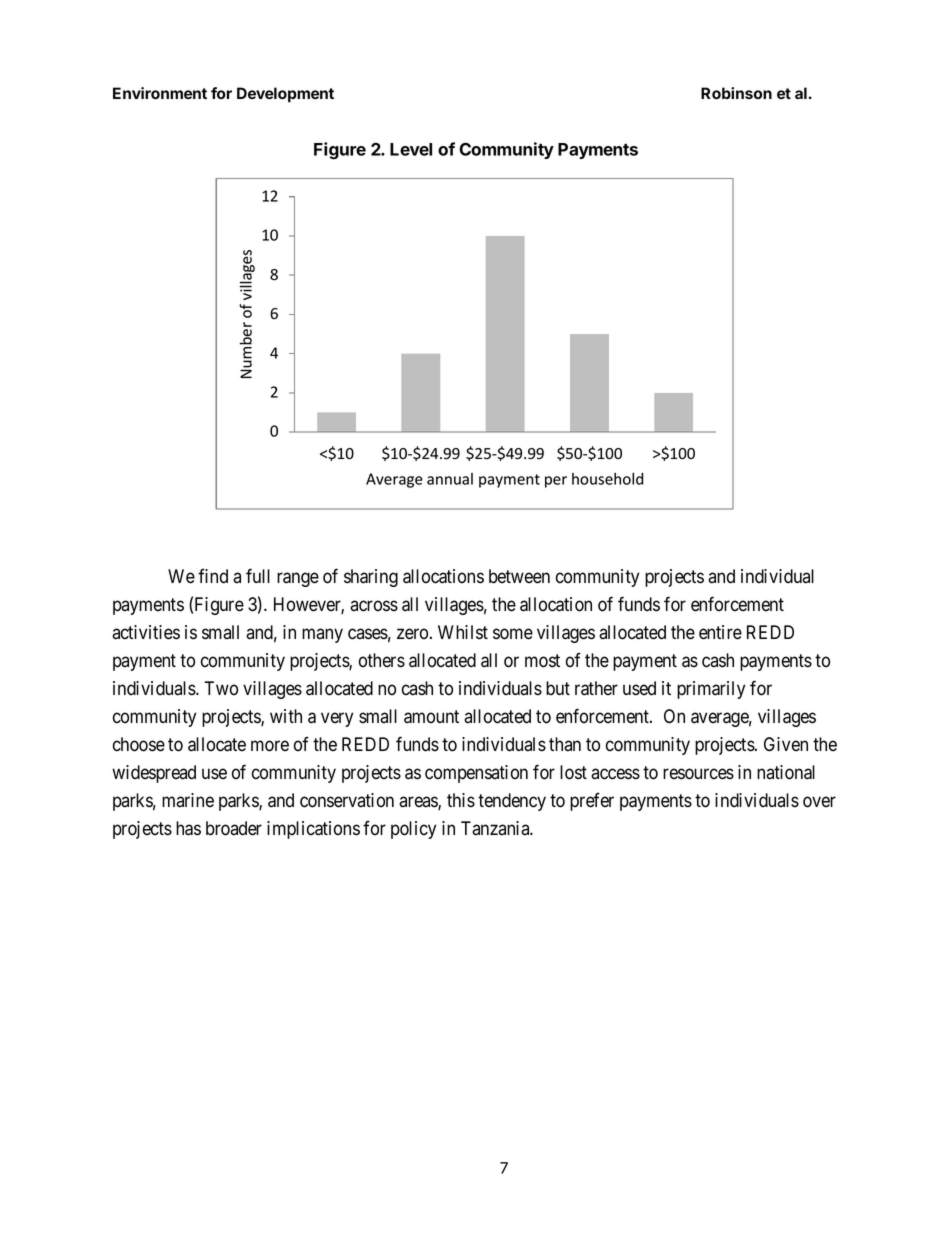 This document has width=952, height=1233. I want to click on Level, so click(411, 149).
